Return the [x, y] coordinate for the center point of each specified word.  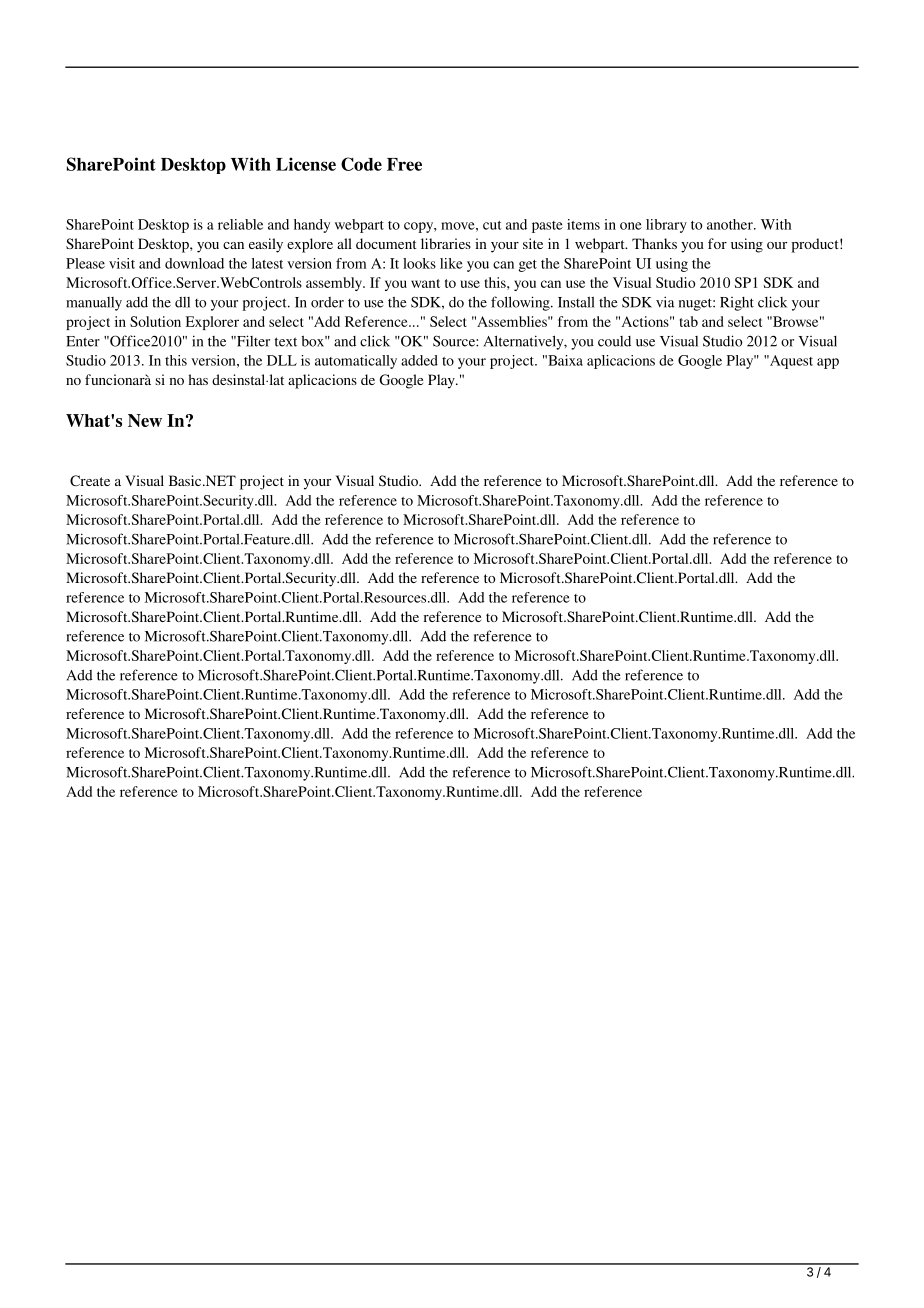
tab [689, 321]
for [717, 243]
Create [90, 481]
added [419, 360]
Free [404, 164]
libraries [446, 243]
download [194, 263]
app [828, 363]
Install [576, 302]
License [306, 164]
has [198, 379]
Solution [155, 321]
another [731, 224]
